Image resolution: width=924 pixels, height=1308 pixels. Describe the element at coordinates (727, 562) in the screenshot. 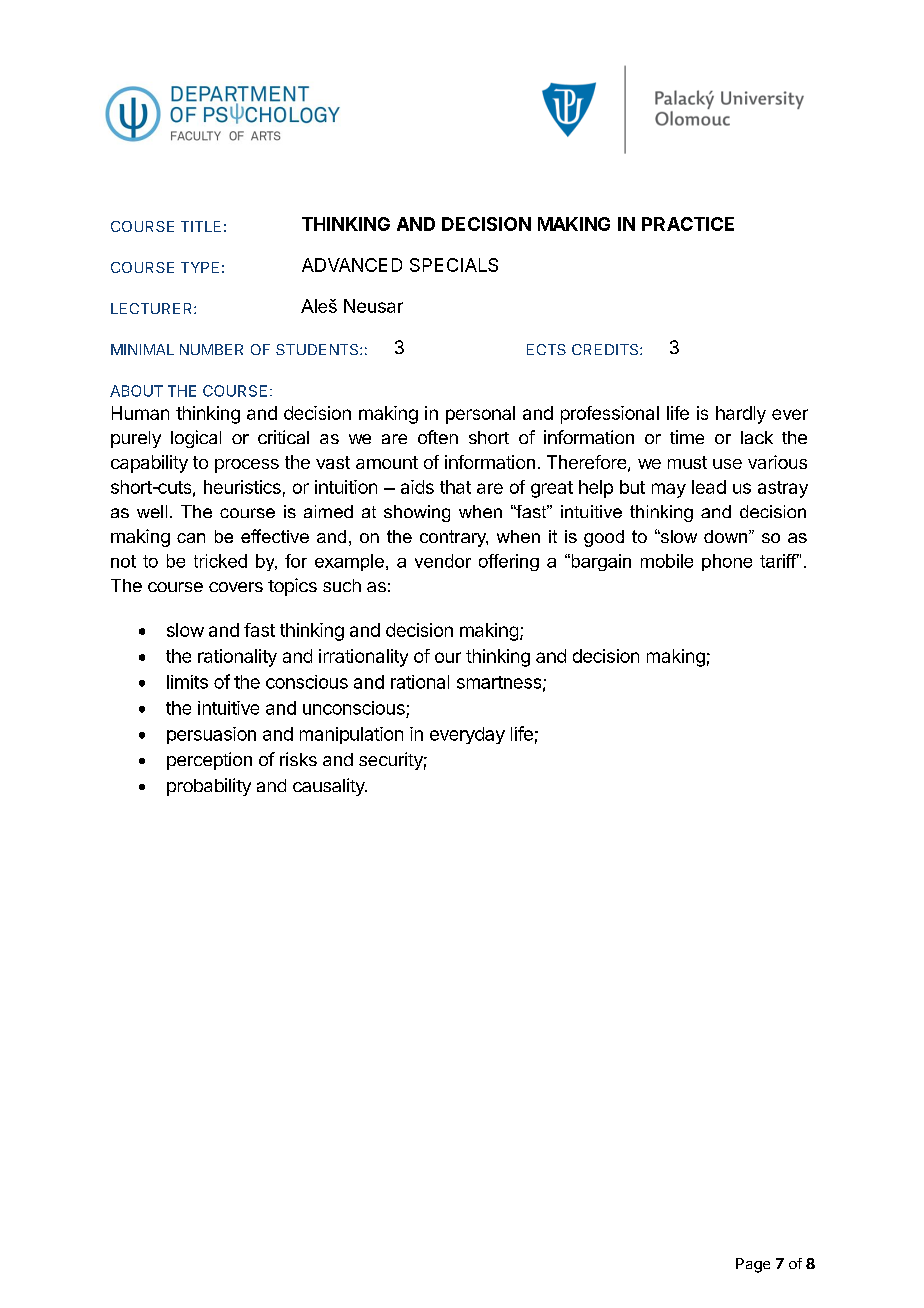

I see `phone` at that location.
